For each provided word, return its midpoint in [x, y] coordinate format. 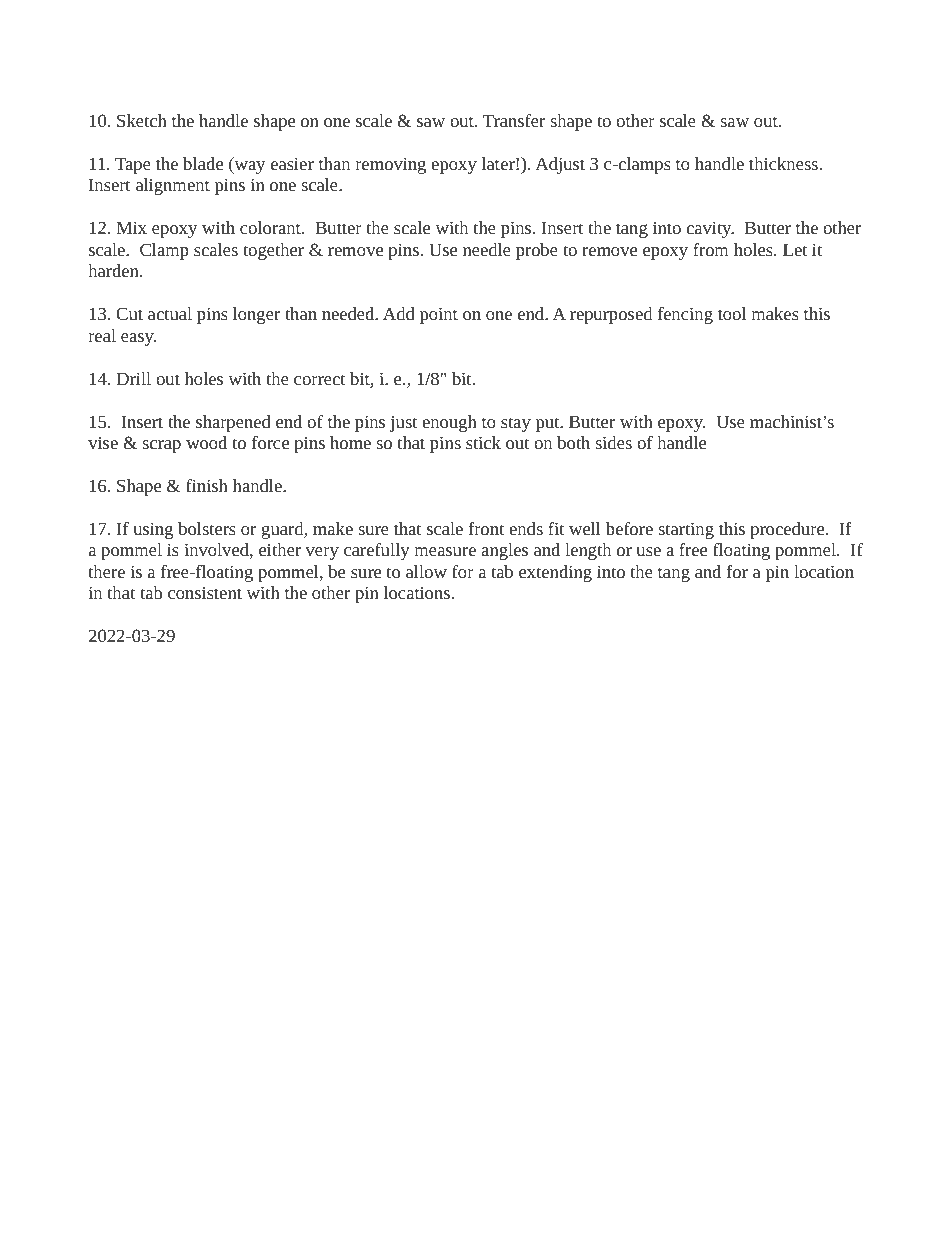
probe [537, 251]
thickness [783, 163]
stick [483, 442]
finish [207, 485]
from [711, 249]
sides [613, 442]
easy [138, 339]
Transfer [514, 120]
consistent [205, 593]
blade [203, 163]
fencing [685, 315]
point [439, 315]
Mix [131, 227]
